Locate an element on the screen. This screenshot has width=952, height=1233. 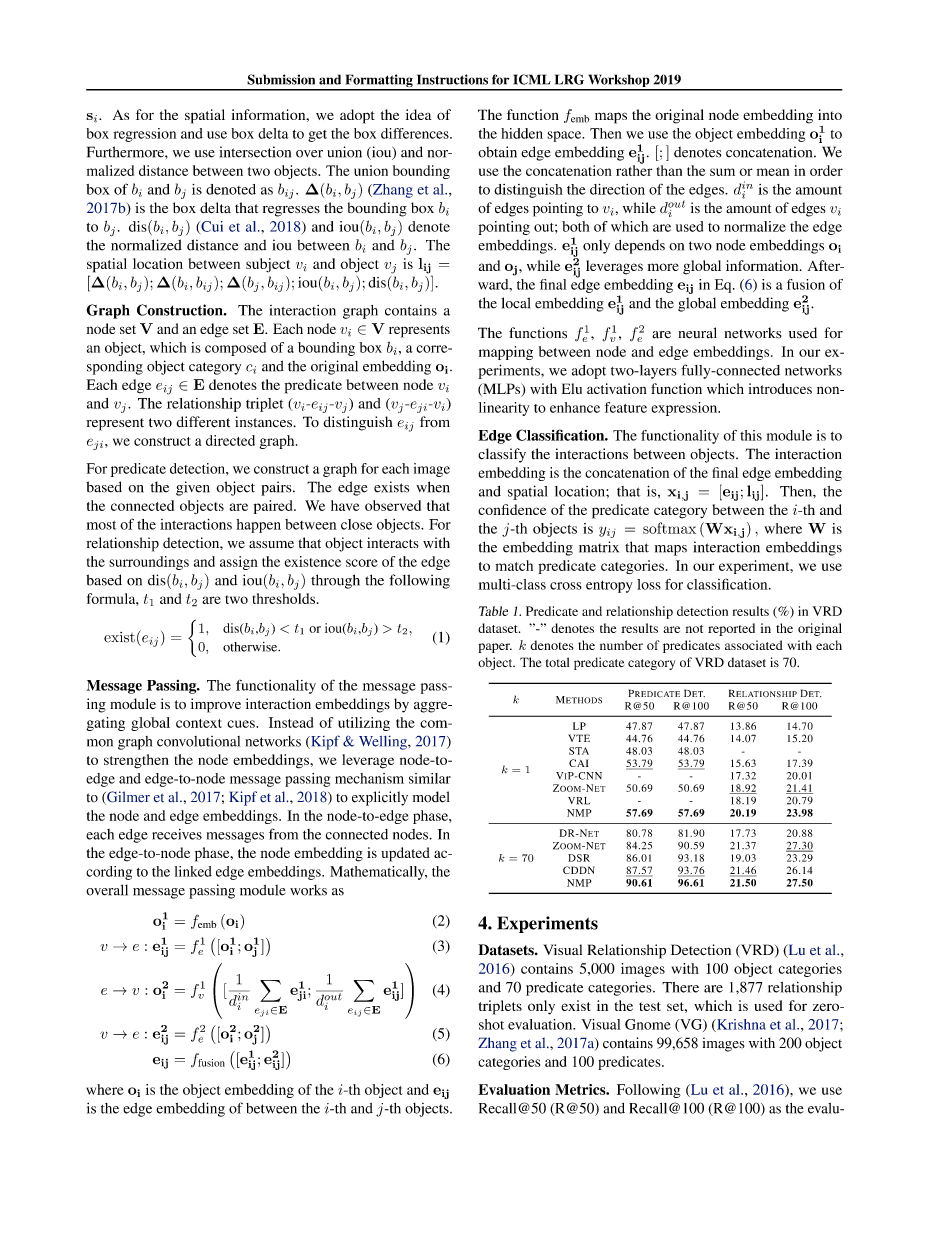
test is located at coordinates (650, 1006).
